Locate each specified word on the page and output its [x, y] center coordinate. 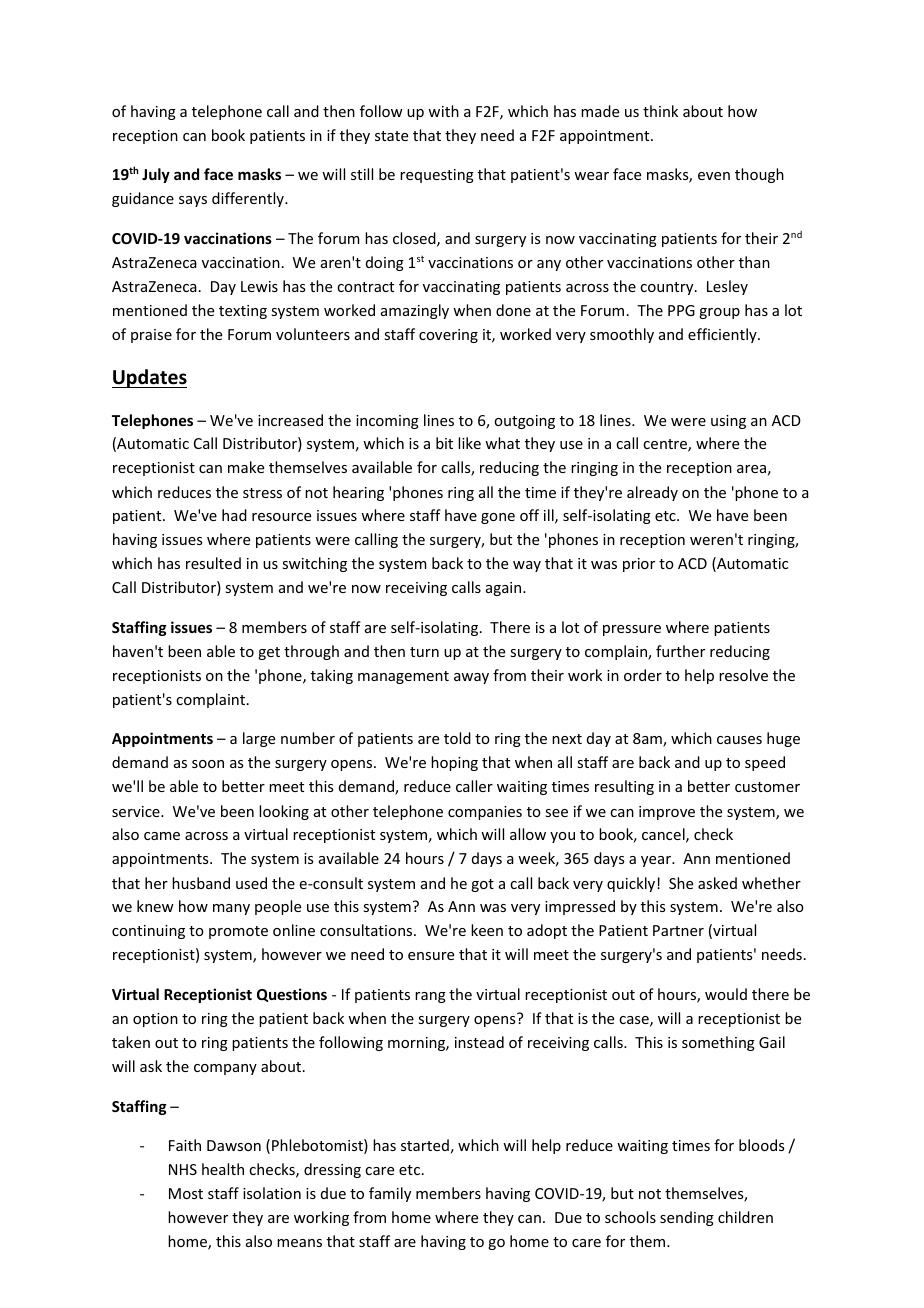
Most [186, 1193]
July [156, 175]
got [482, 885]
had [234, 515]
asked [717, 883]
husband [201, 883]
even [714, 176]
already [652, 493]
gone [498, 518]
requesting [437, 176]
